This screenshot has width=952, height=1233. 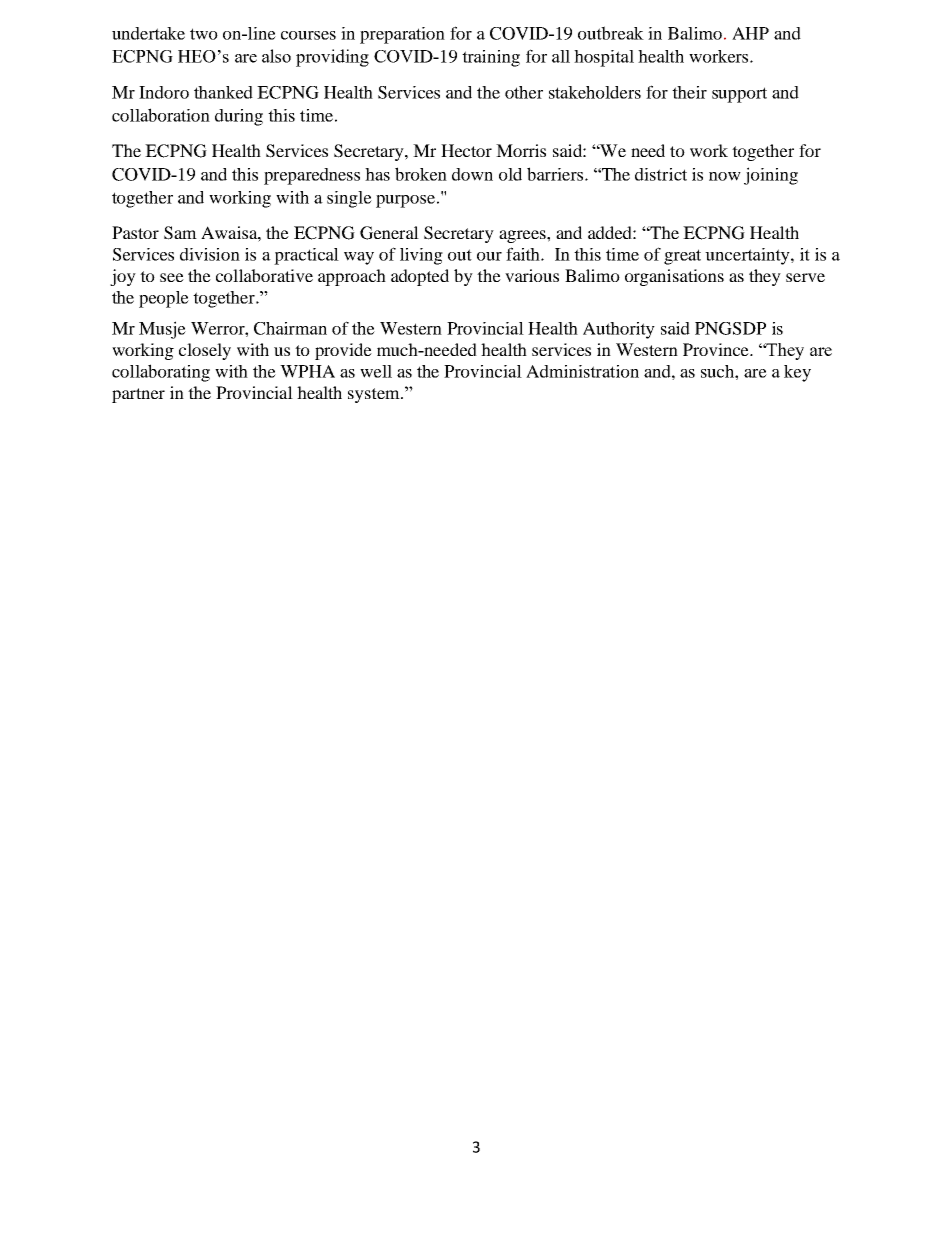 I want to click on two, so click(x=204, y=34).
